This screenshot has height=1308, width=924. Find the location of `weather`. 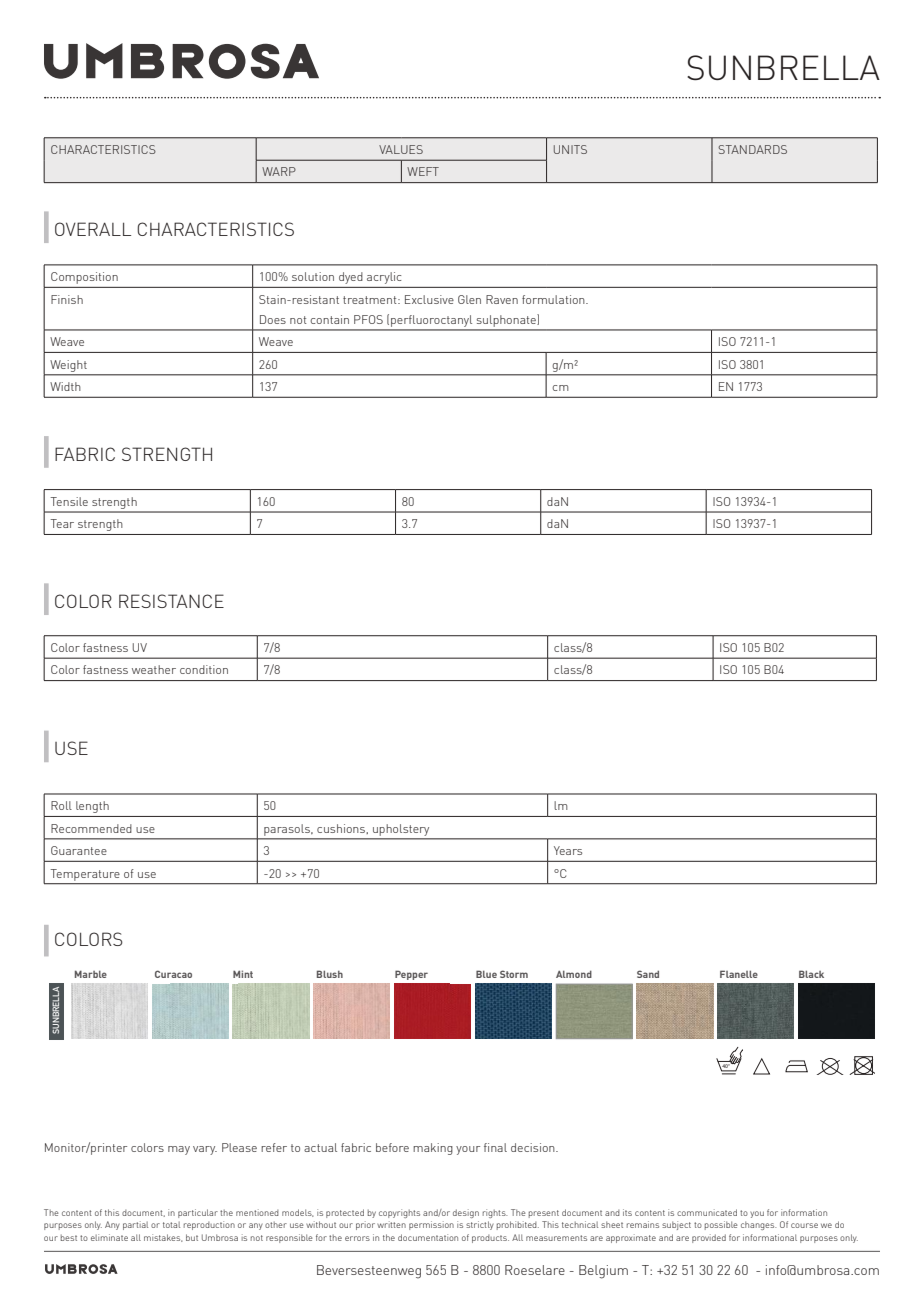

weather is located at coordinates (154, 669).
